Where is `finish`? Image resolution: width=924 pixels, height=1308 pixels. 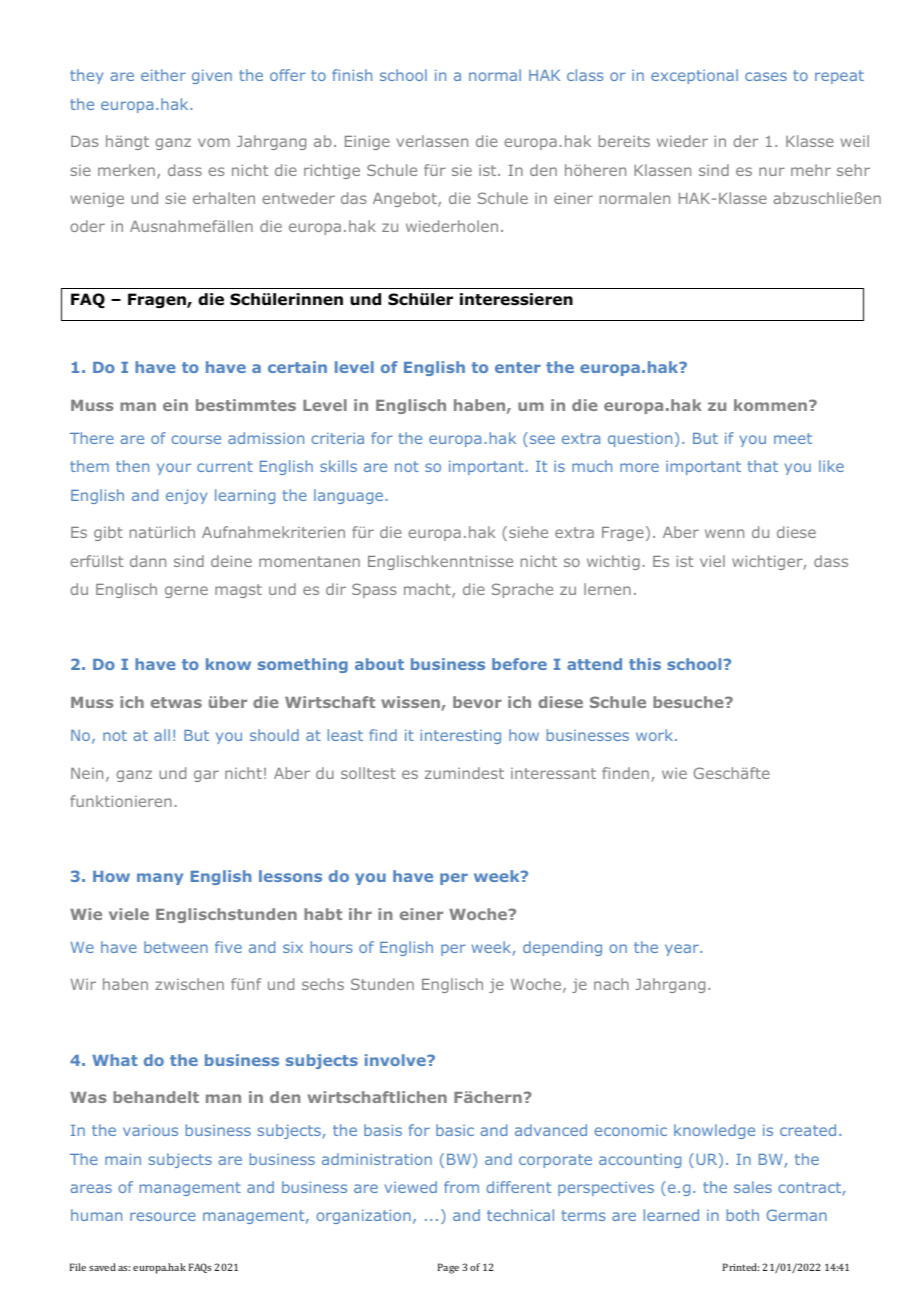 finish is located at coordinates (352, 75).
